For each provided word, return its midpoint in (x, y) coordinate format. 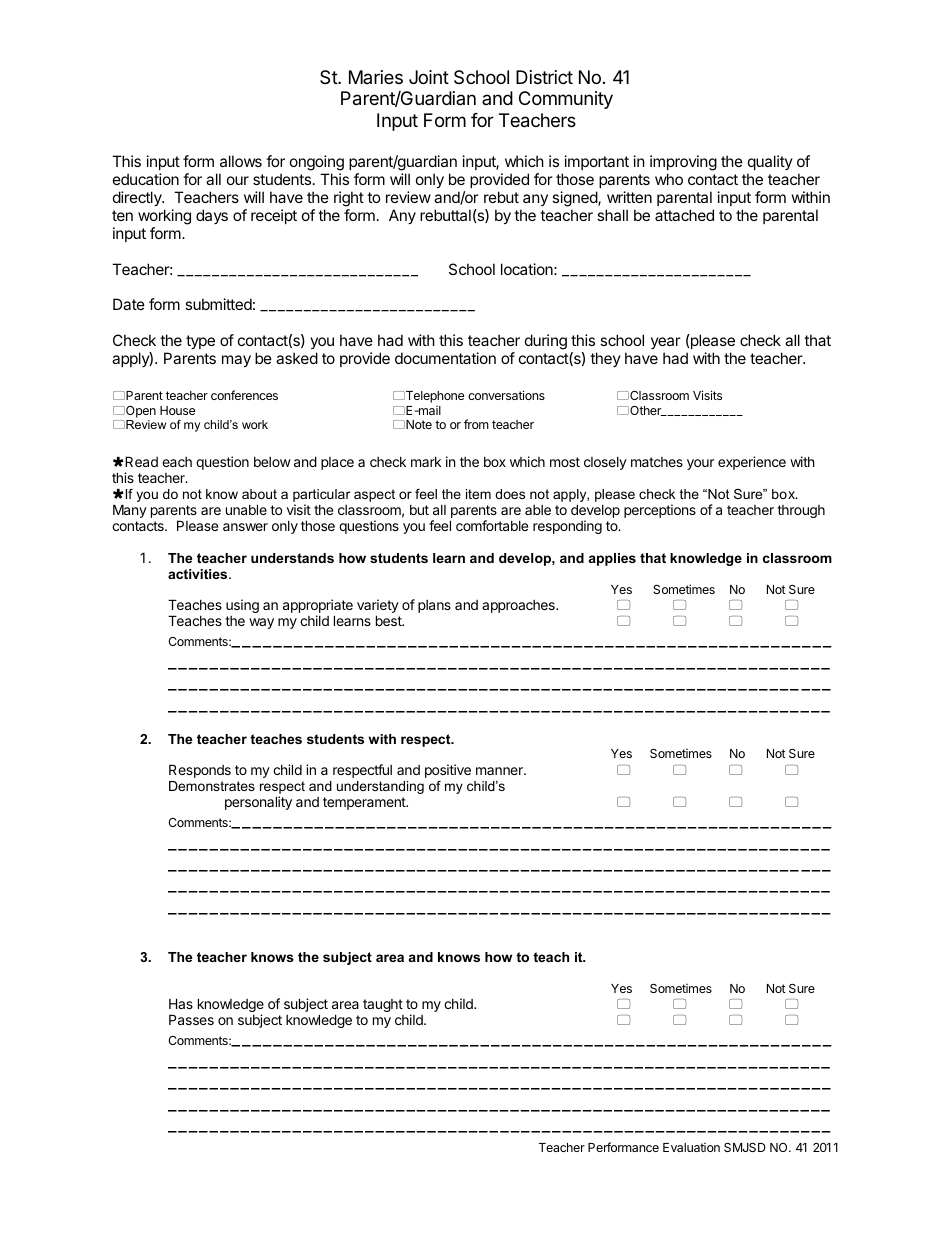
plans (434, 606)
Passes (191, 1019)
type (200, 342)
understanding (380, 787)
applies (612, 559)
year (666, 343)
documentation (445, 358)
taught (383, 1005)
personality (258, 803)
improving (683, 163)
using (242, 606)
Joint (429, 77)
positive (448, 771)
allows (241, 161)
